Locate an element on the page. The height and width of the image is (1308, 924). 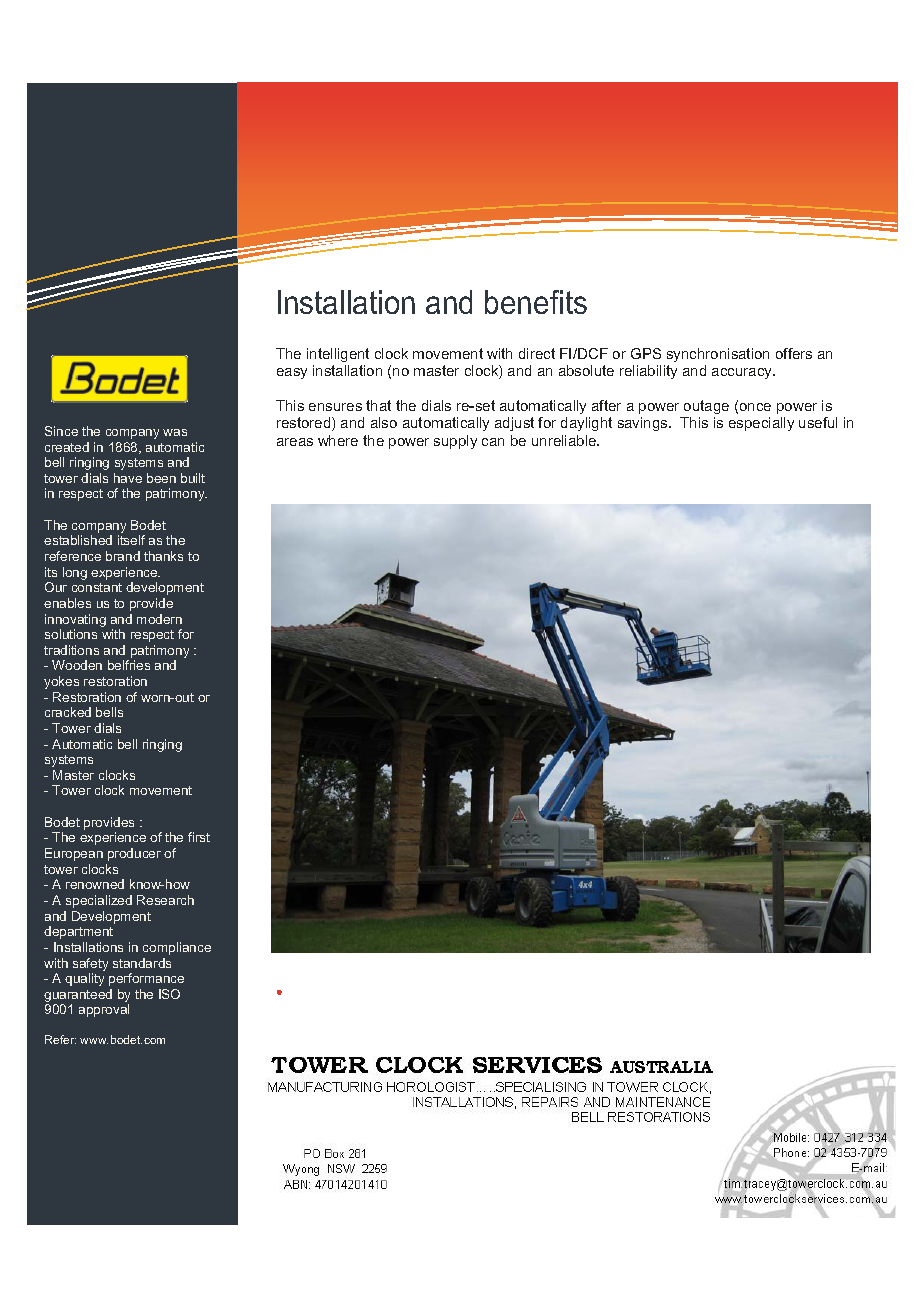
benefits is located at coordinates (536, 302).
